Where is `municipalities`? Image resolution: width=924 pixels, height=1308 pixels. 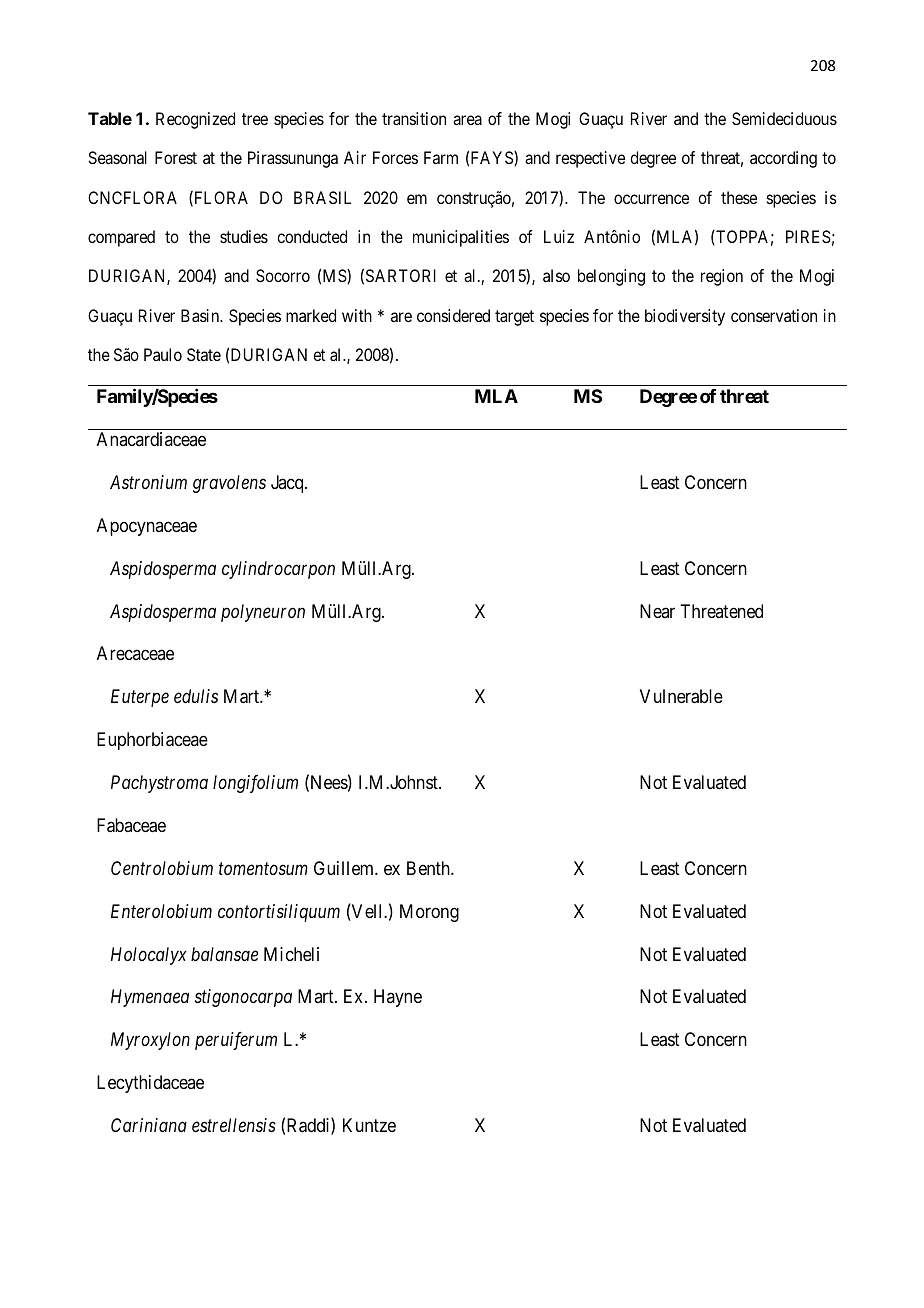 municipalities is located at coordinates (461, 238).
